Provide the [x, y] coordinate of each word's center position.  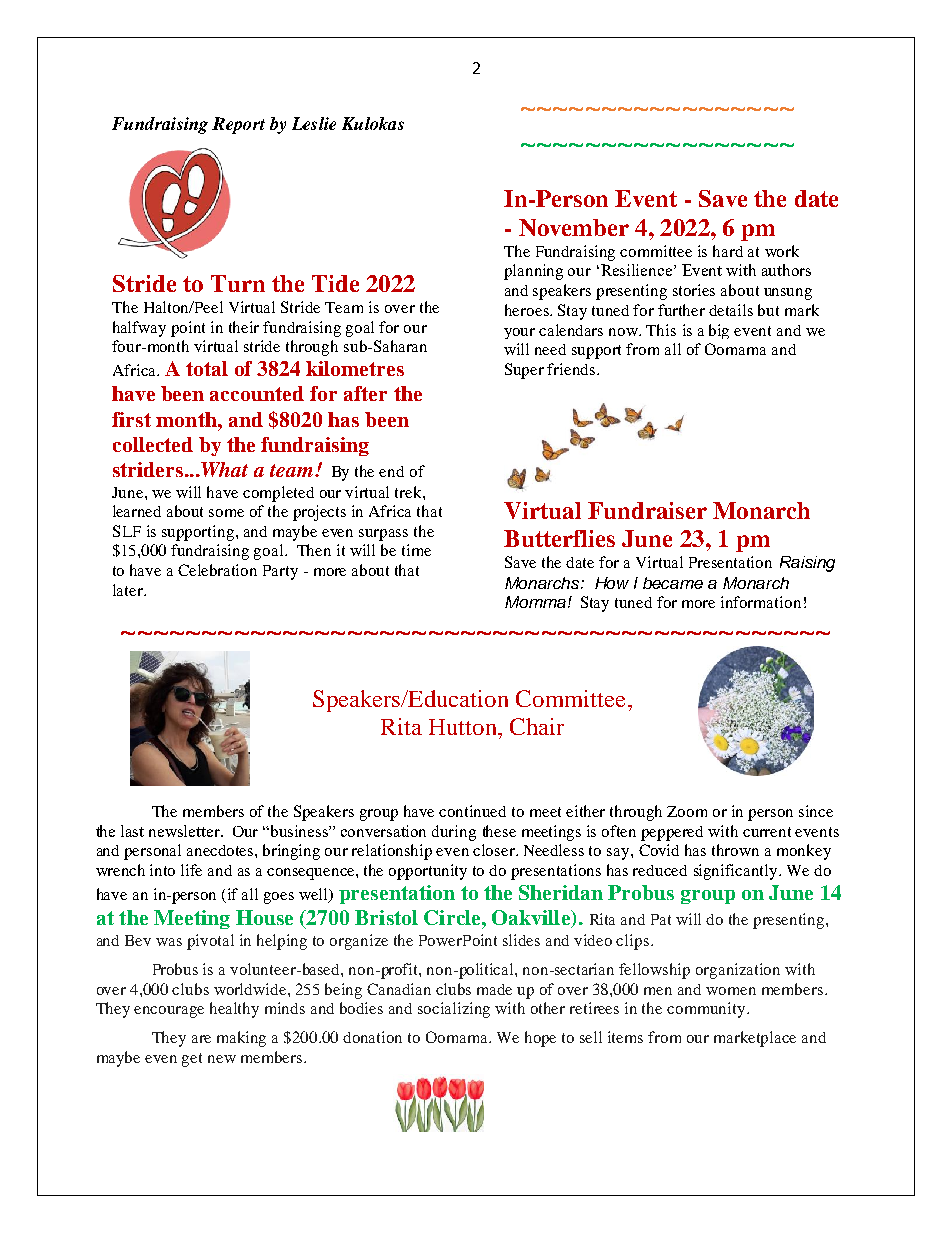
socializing [454, 1010]
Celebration [217, 570]
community [707, 1010]
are [201, 1039]
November [574, 227]
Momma [537, 602]
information [761, 602]
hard [728, 251]
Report [238, 125]
